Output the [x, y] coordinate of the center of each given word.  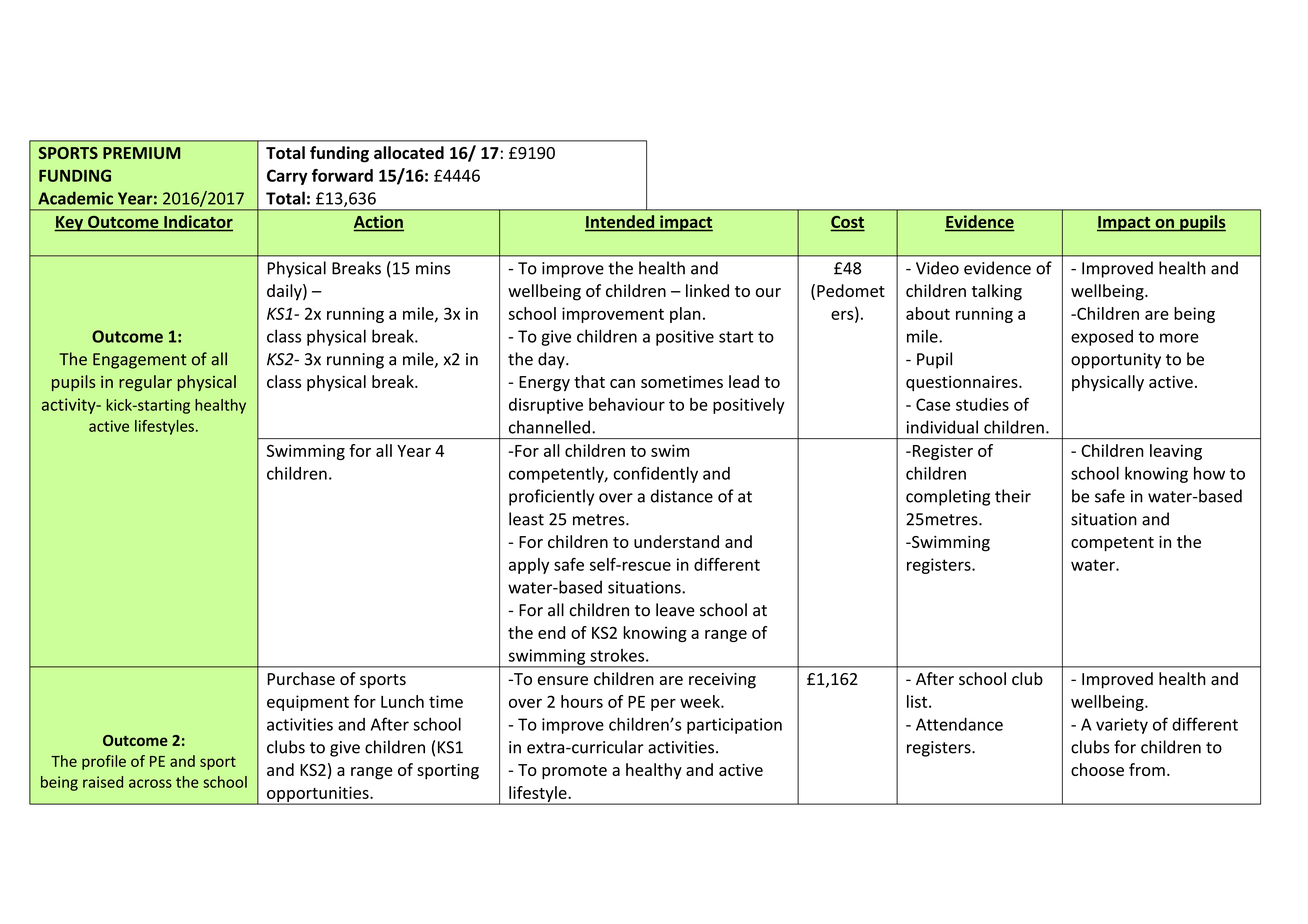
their [1013, 496]
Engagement [140, 361]
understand [676, 541]
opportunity [1116, 361]
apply [529, 566]
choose [1097, 769]
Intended [620, 222]
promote [574, 772]
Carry [287, 177]
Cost [847, 223]
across [150, 783]
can [622, 383]
